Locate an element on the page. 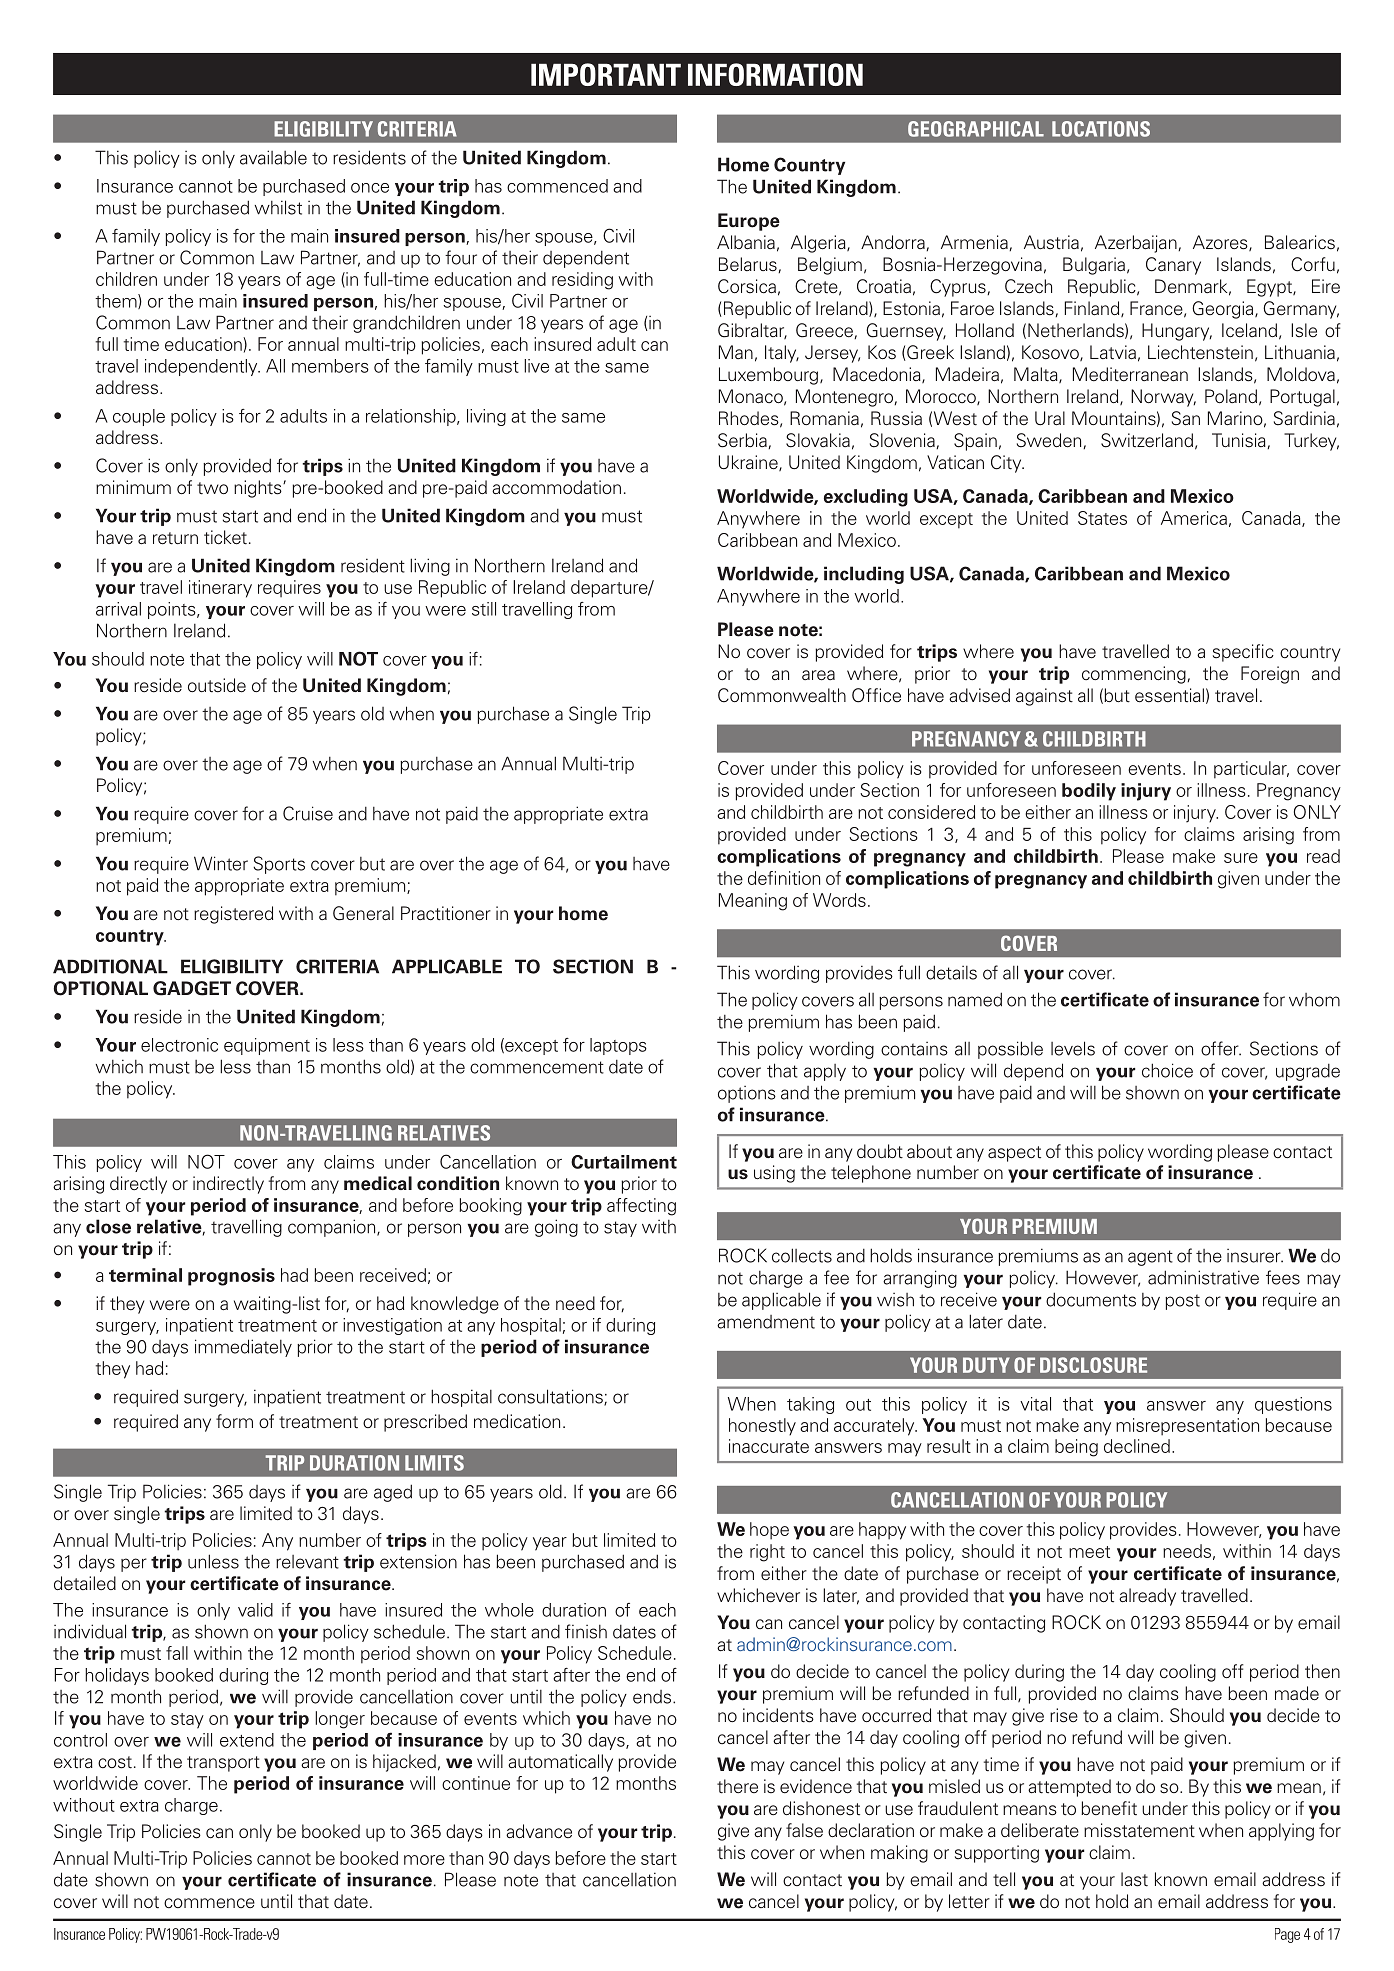 This document has width=1394, height=1971. available is located at coordinates (273, 157).
